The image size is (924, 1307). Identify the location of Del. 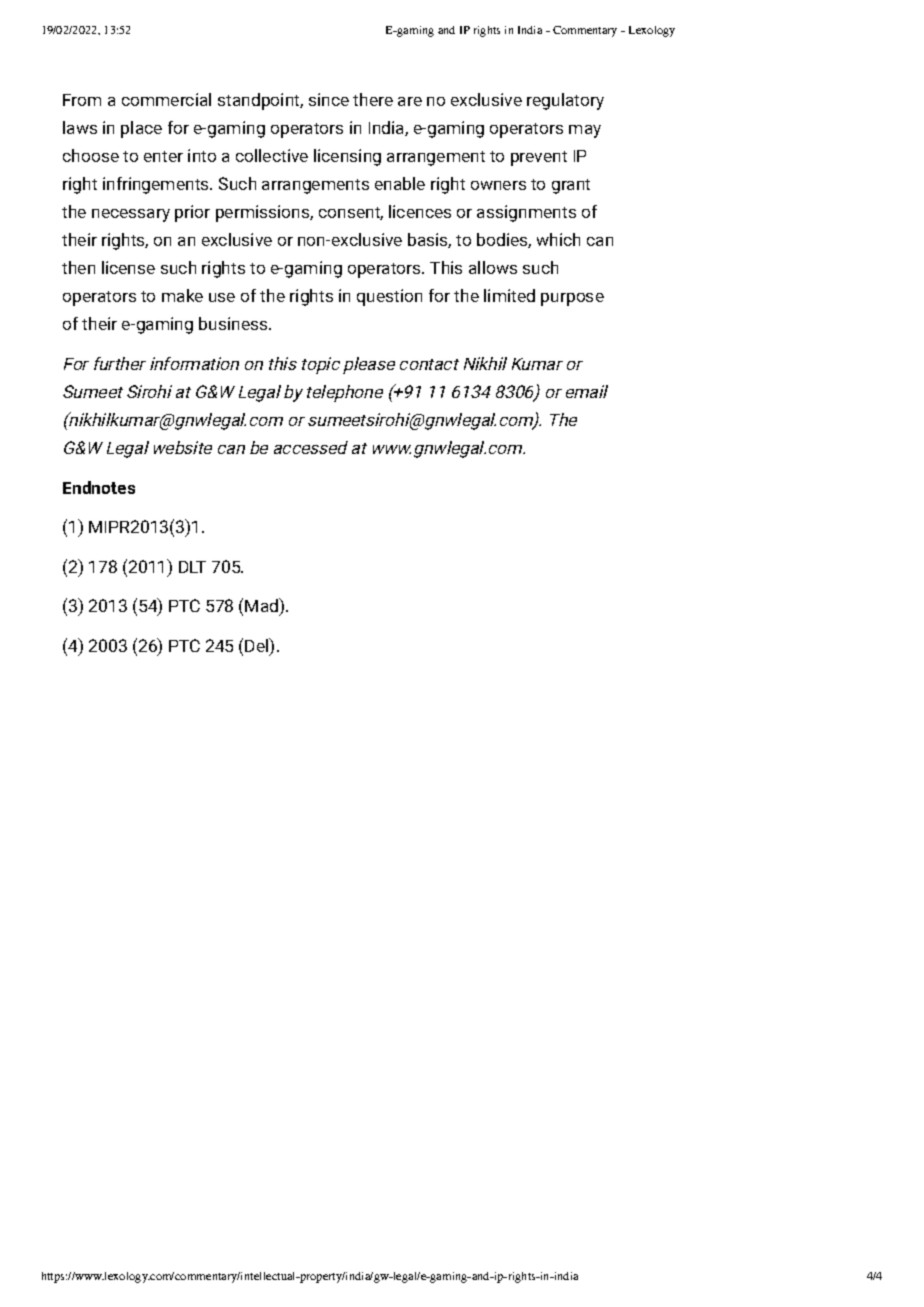
(258, 646).
